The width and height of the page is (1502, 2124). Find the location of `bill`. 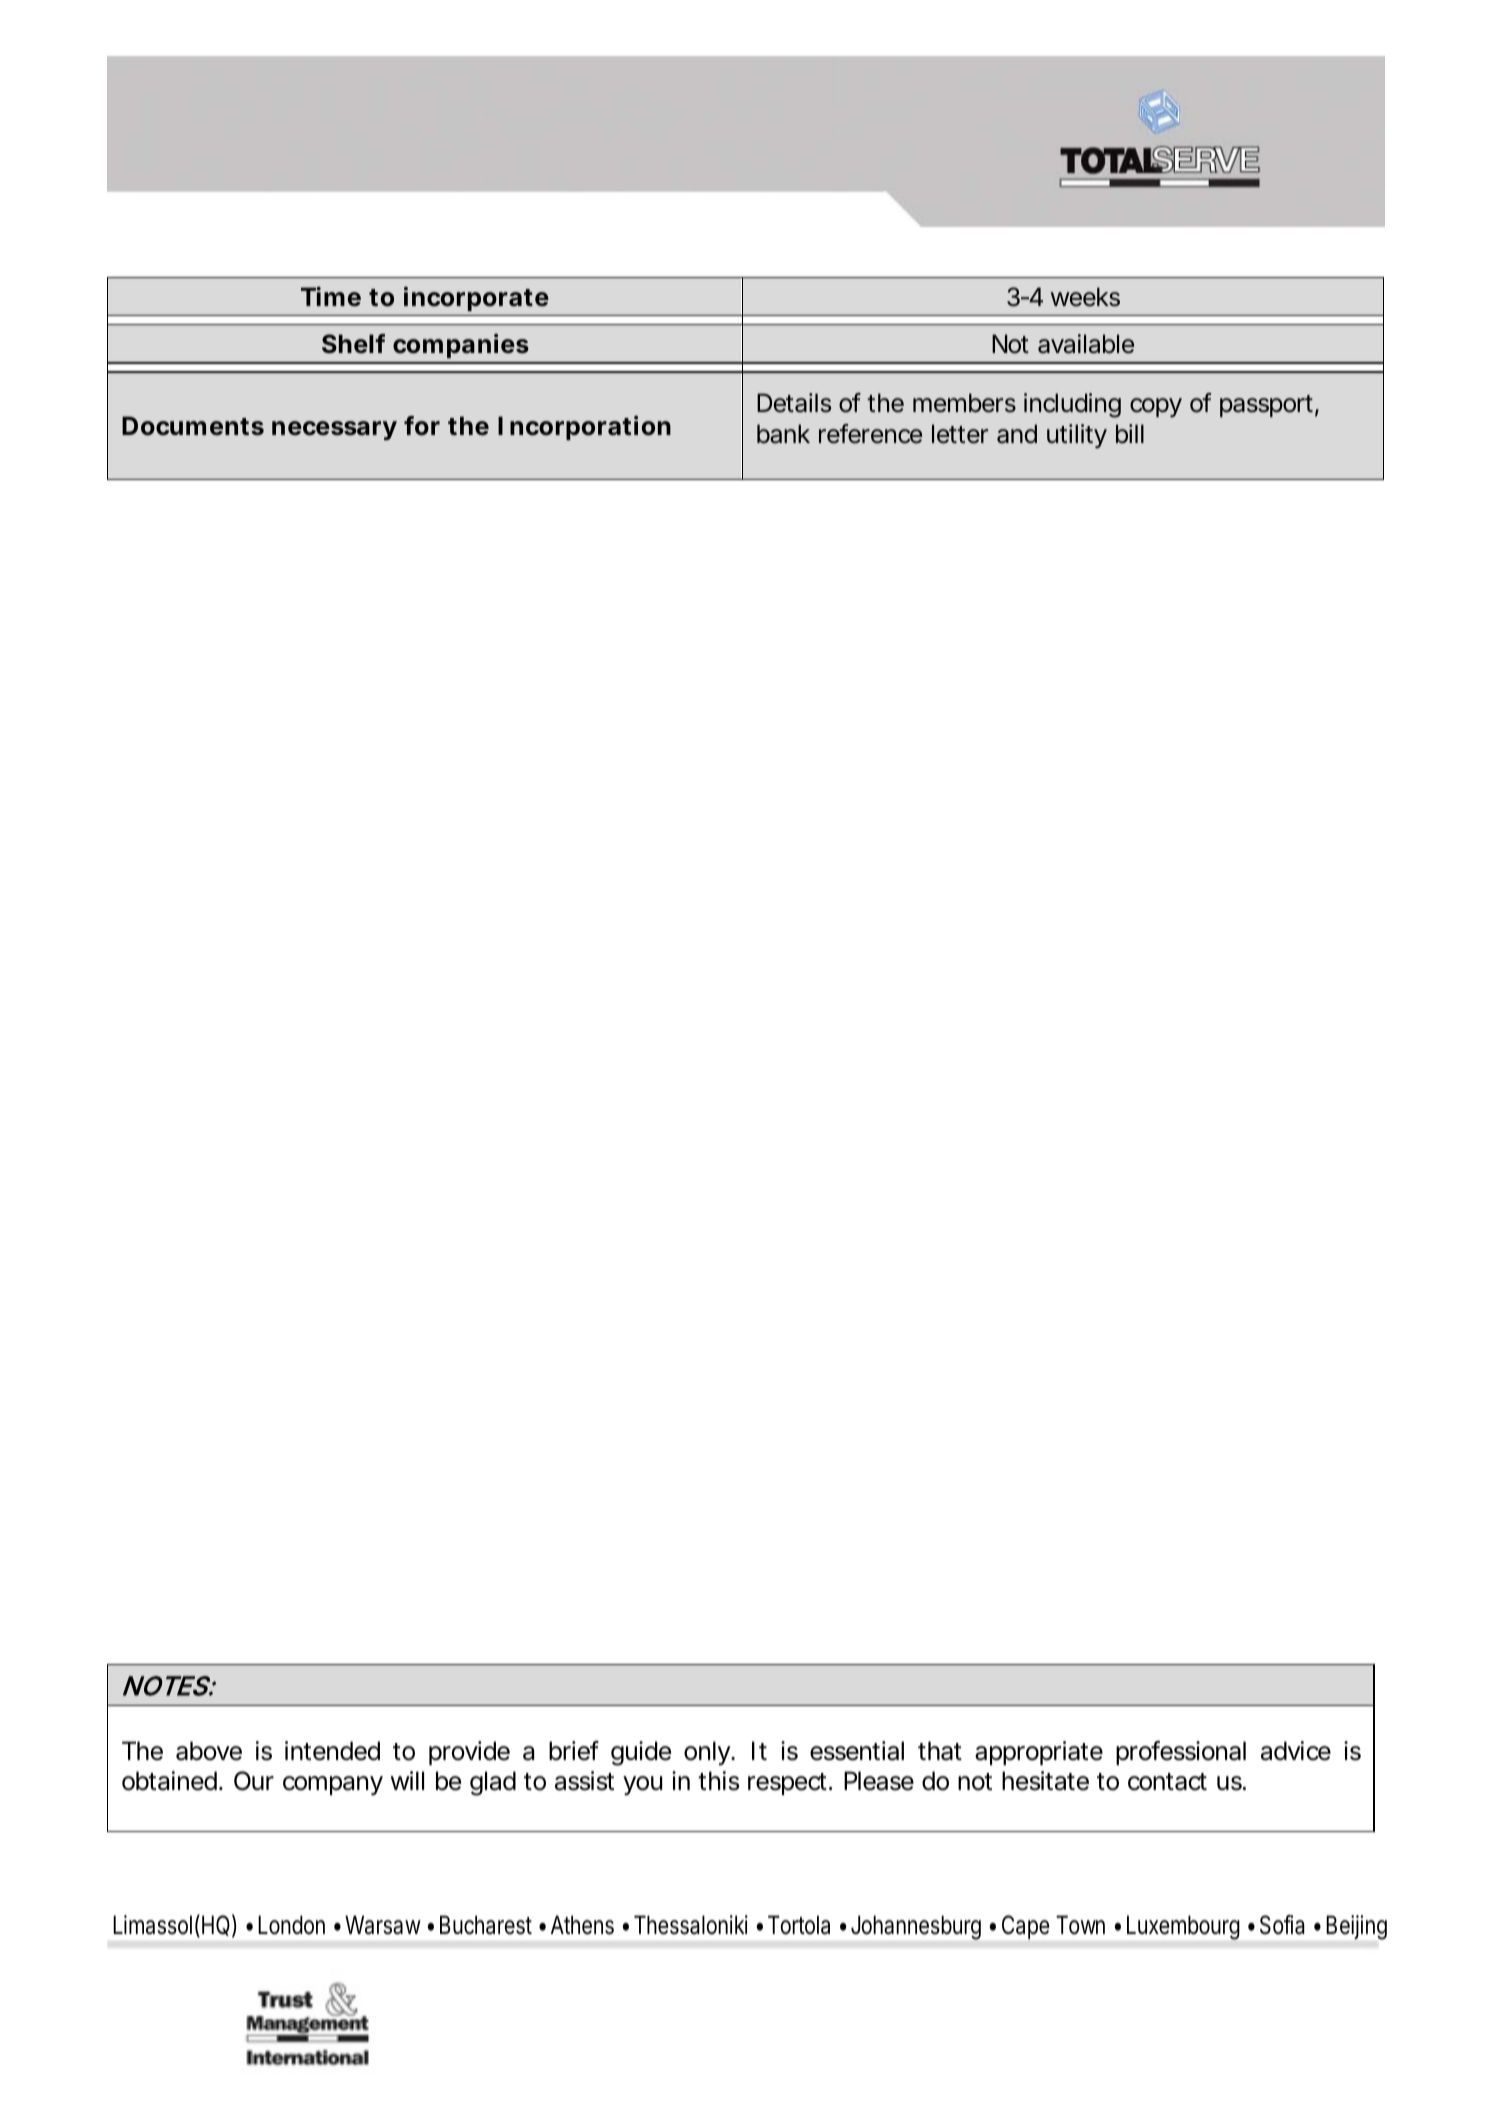

bill is located at coordinates (1130, 434).
